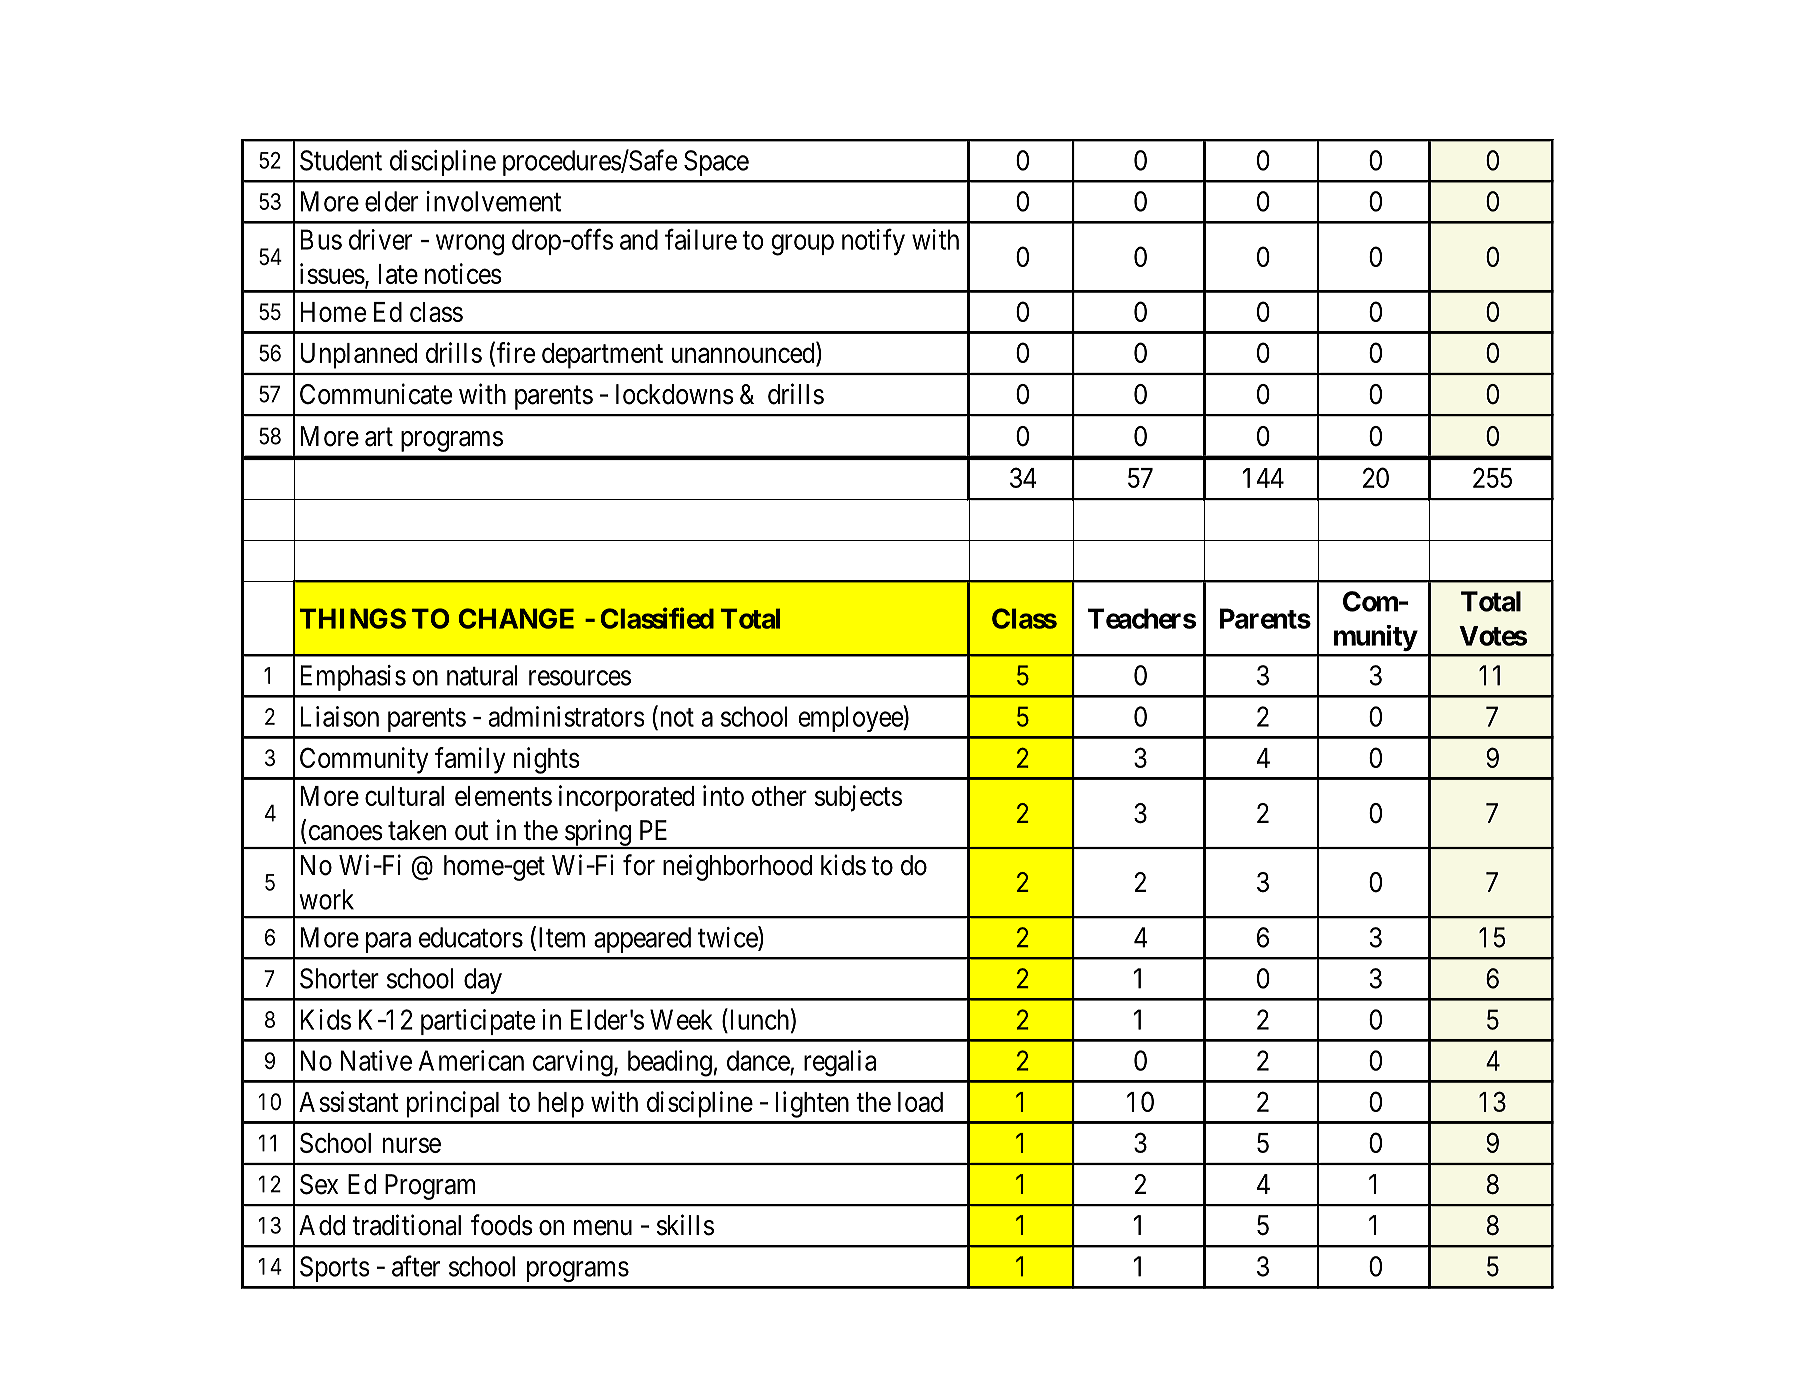  Describe the element at coordinates (380, 239) in the screenshot. I see `driver` at that location.
